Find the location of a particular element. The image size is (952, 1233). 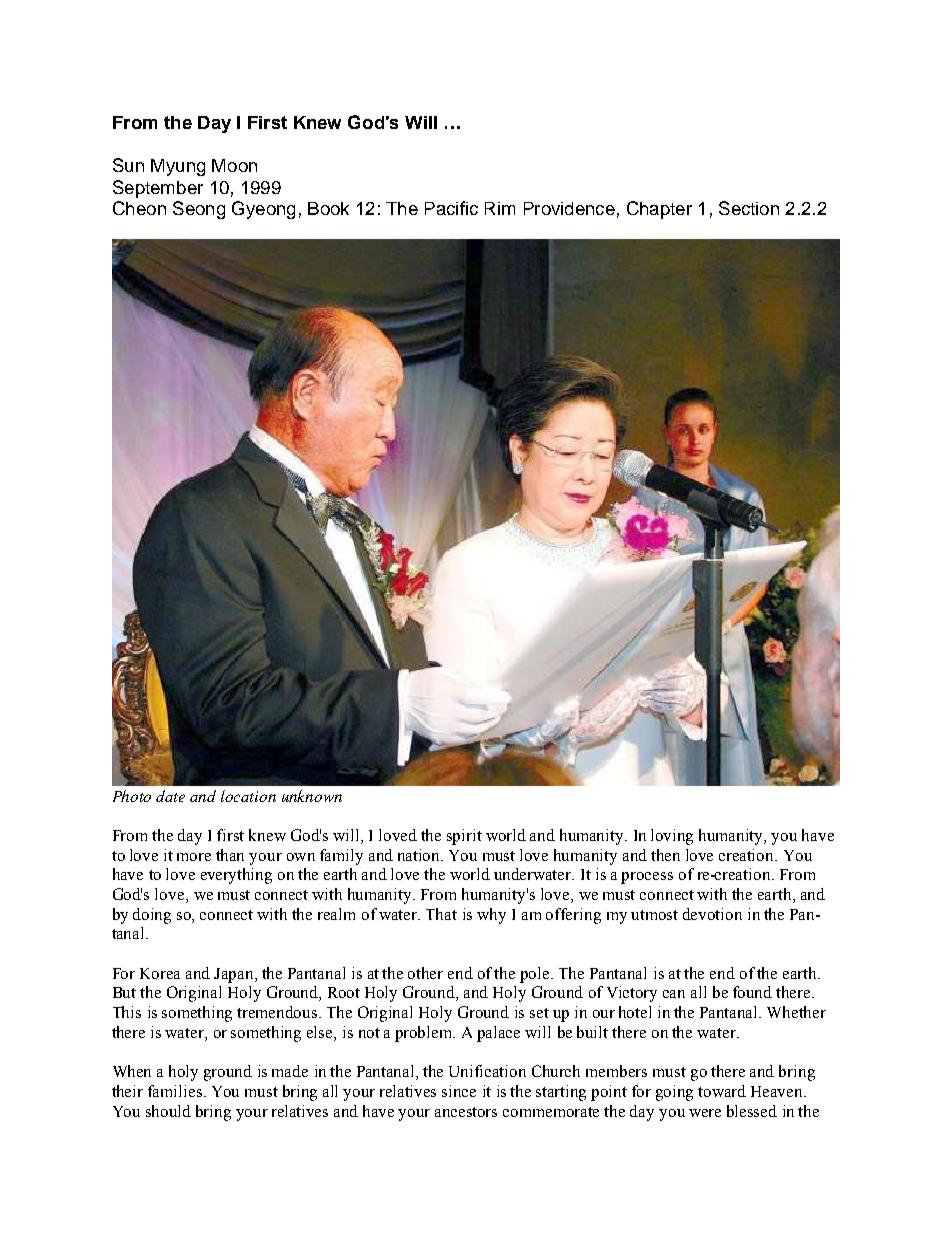

Section is located at coordinates (749, 208).
